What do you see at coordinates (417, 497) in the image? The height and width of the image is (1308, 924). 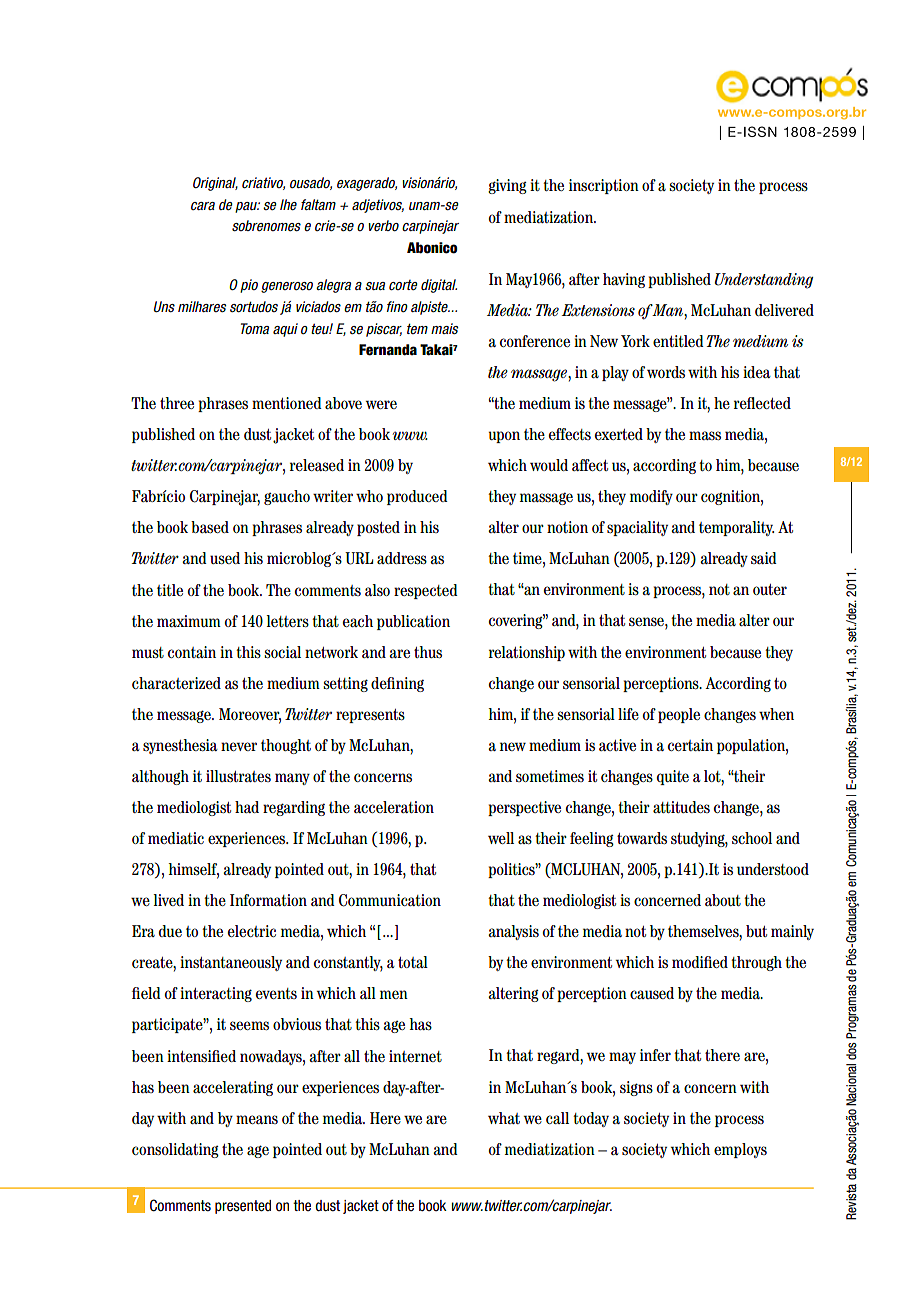 I see `produced` at bounding box center [417, 497].
